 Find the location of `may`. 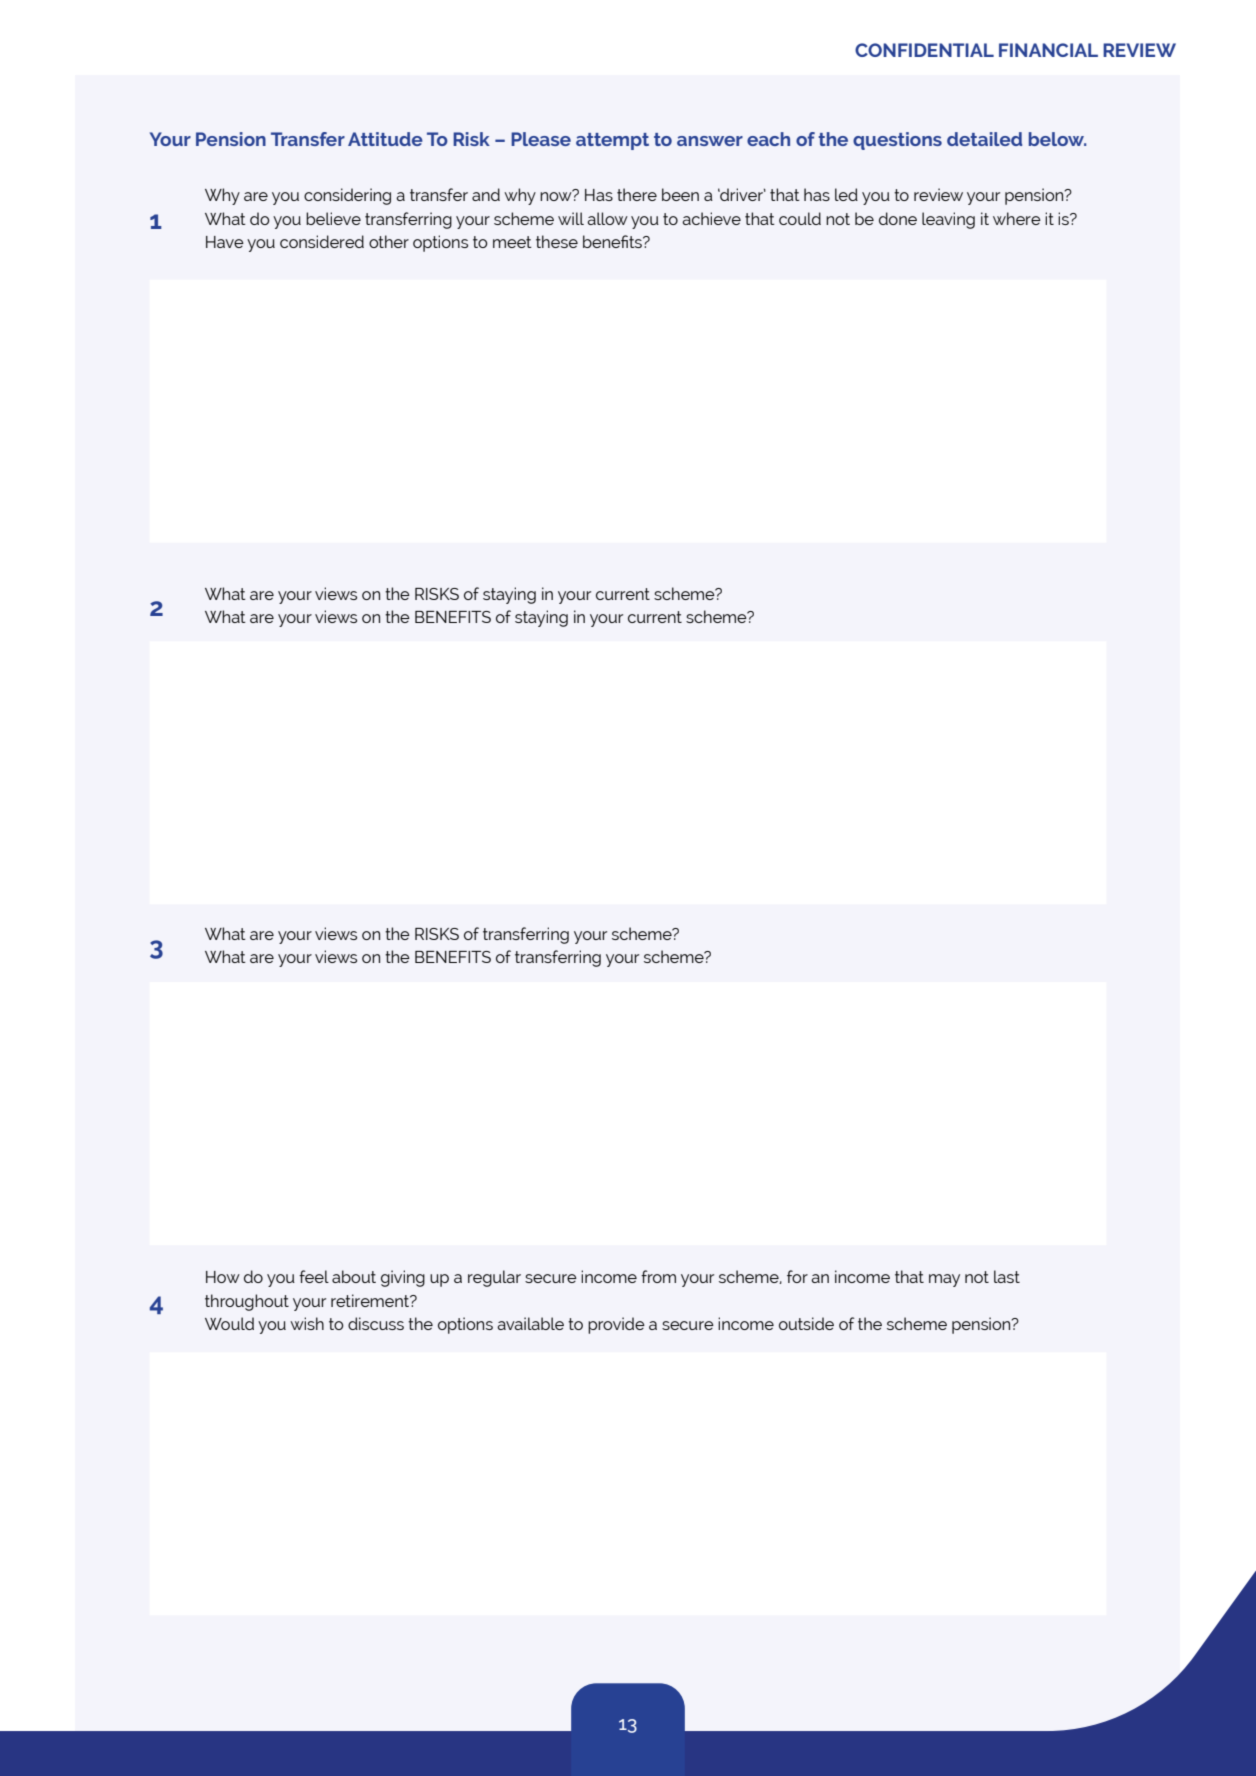

may is located at coordinates (944, 1280).
